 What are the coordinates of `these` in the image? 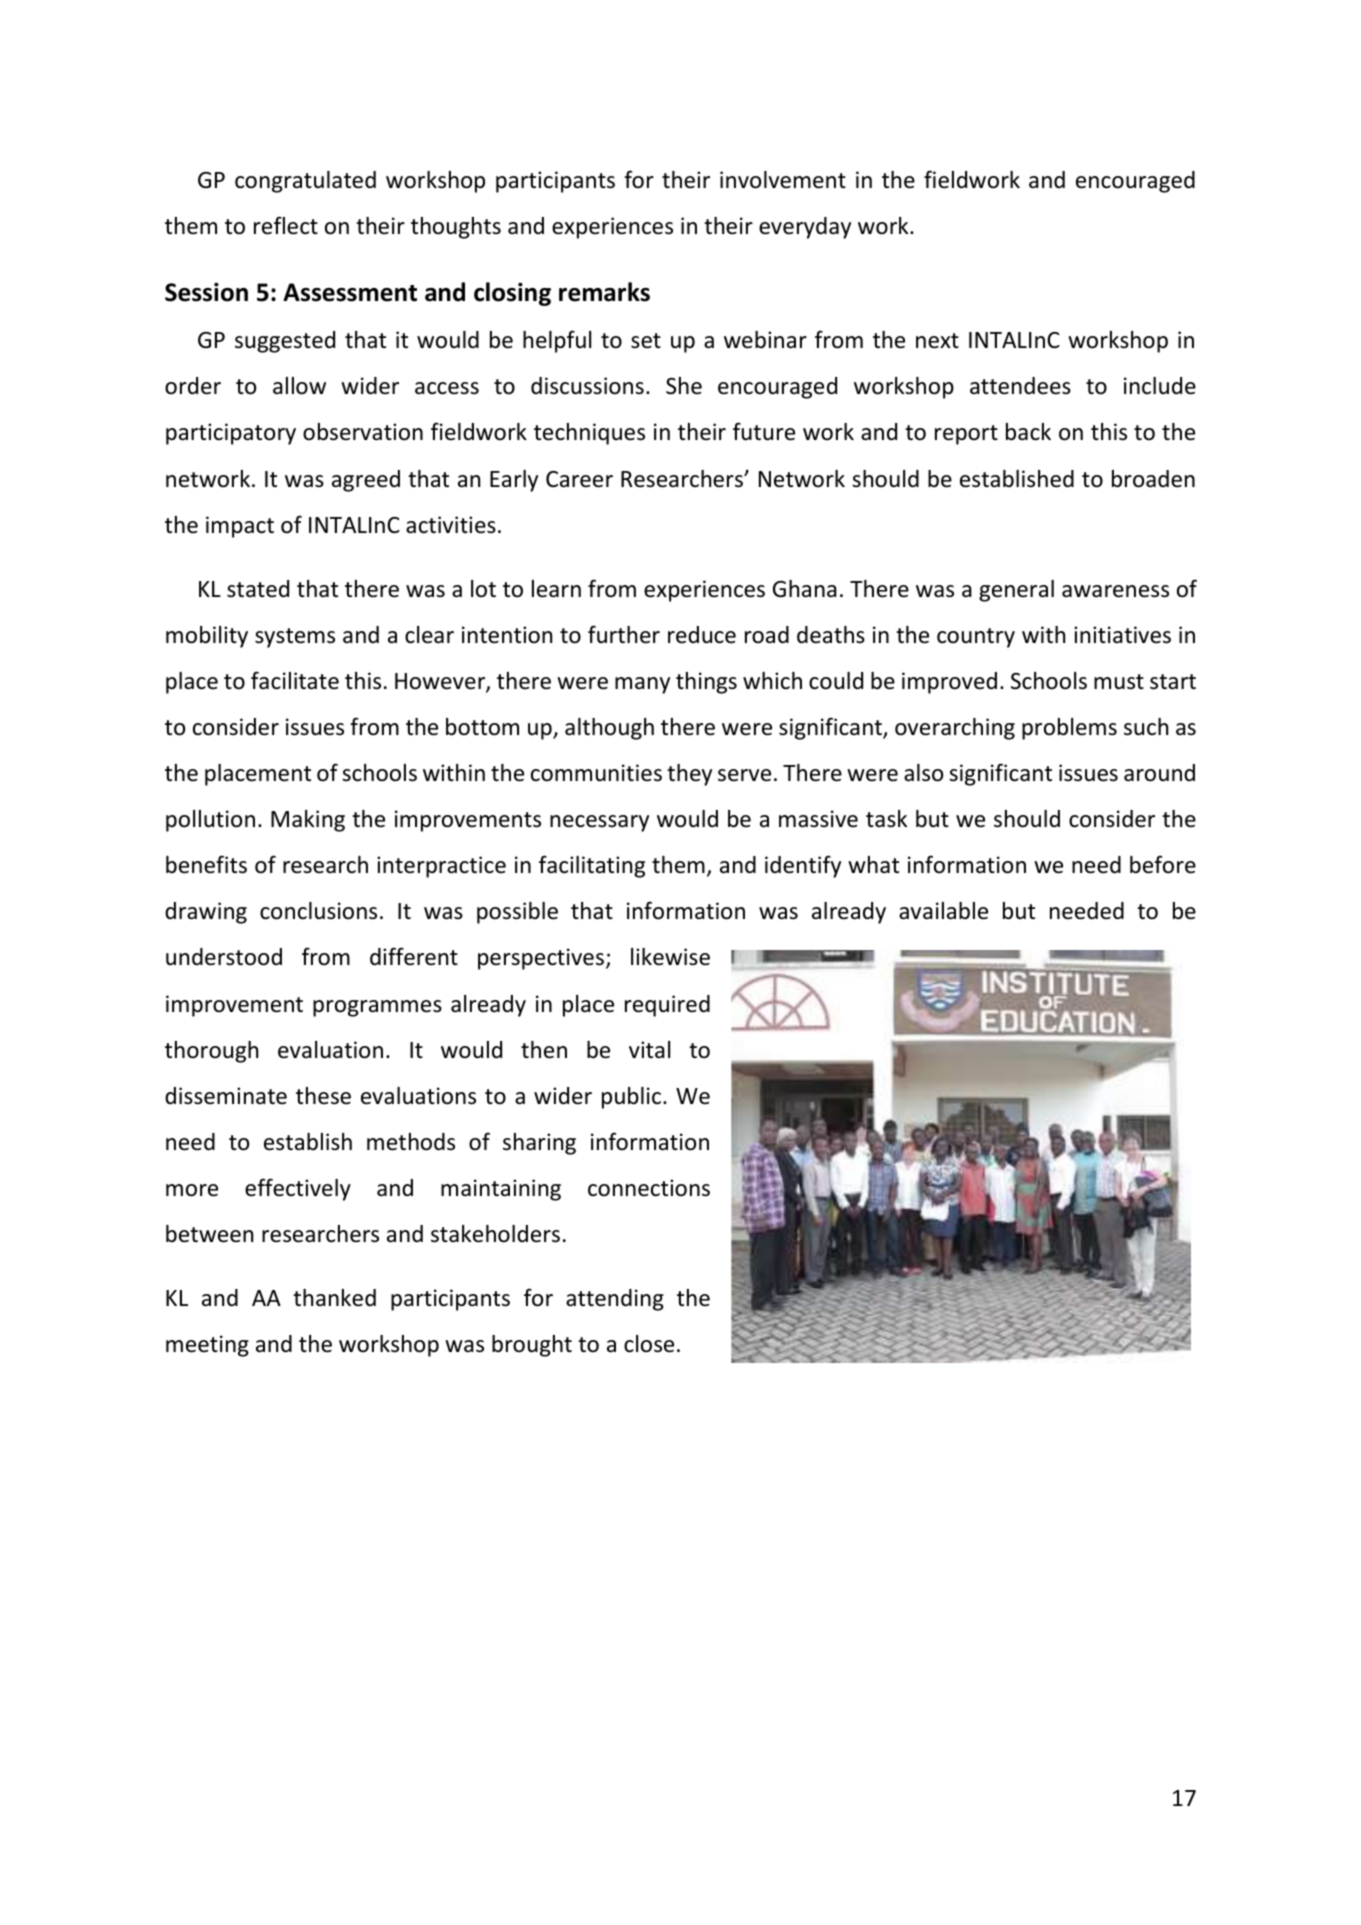 It's located at (323, 1096).
